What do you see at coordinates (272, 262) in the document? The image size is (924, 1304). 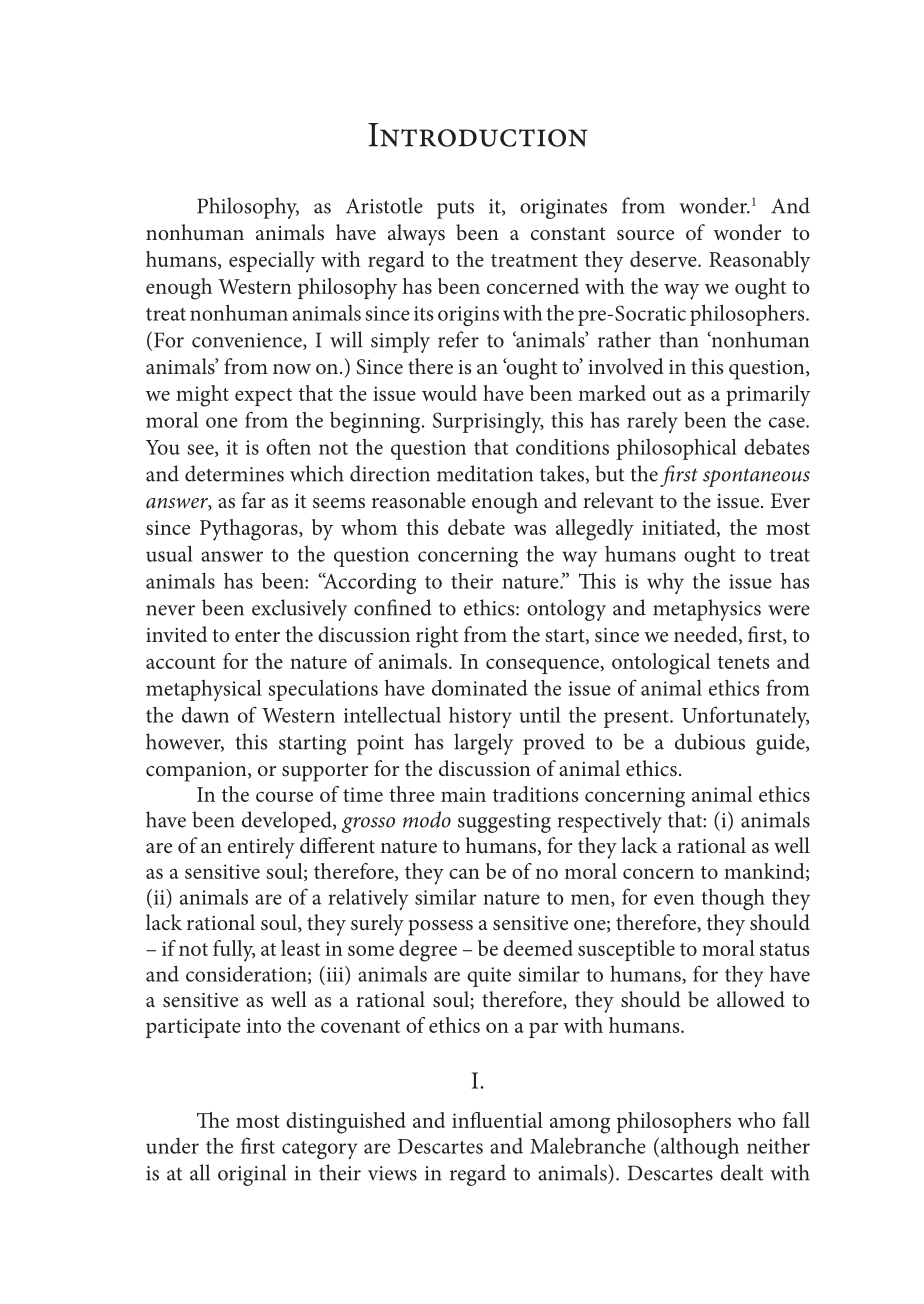 I see `especially` at bounding box center [272, 262].
